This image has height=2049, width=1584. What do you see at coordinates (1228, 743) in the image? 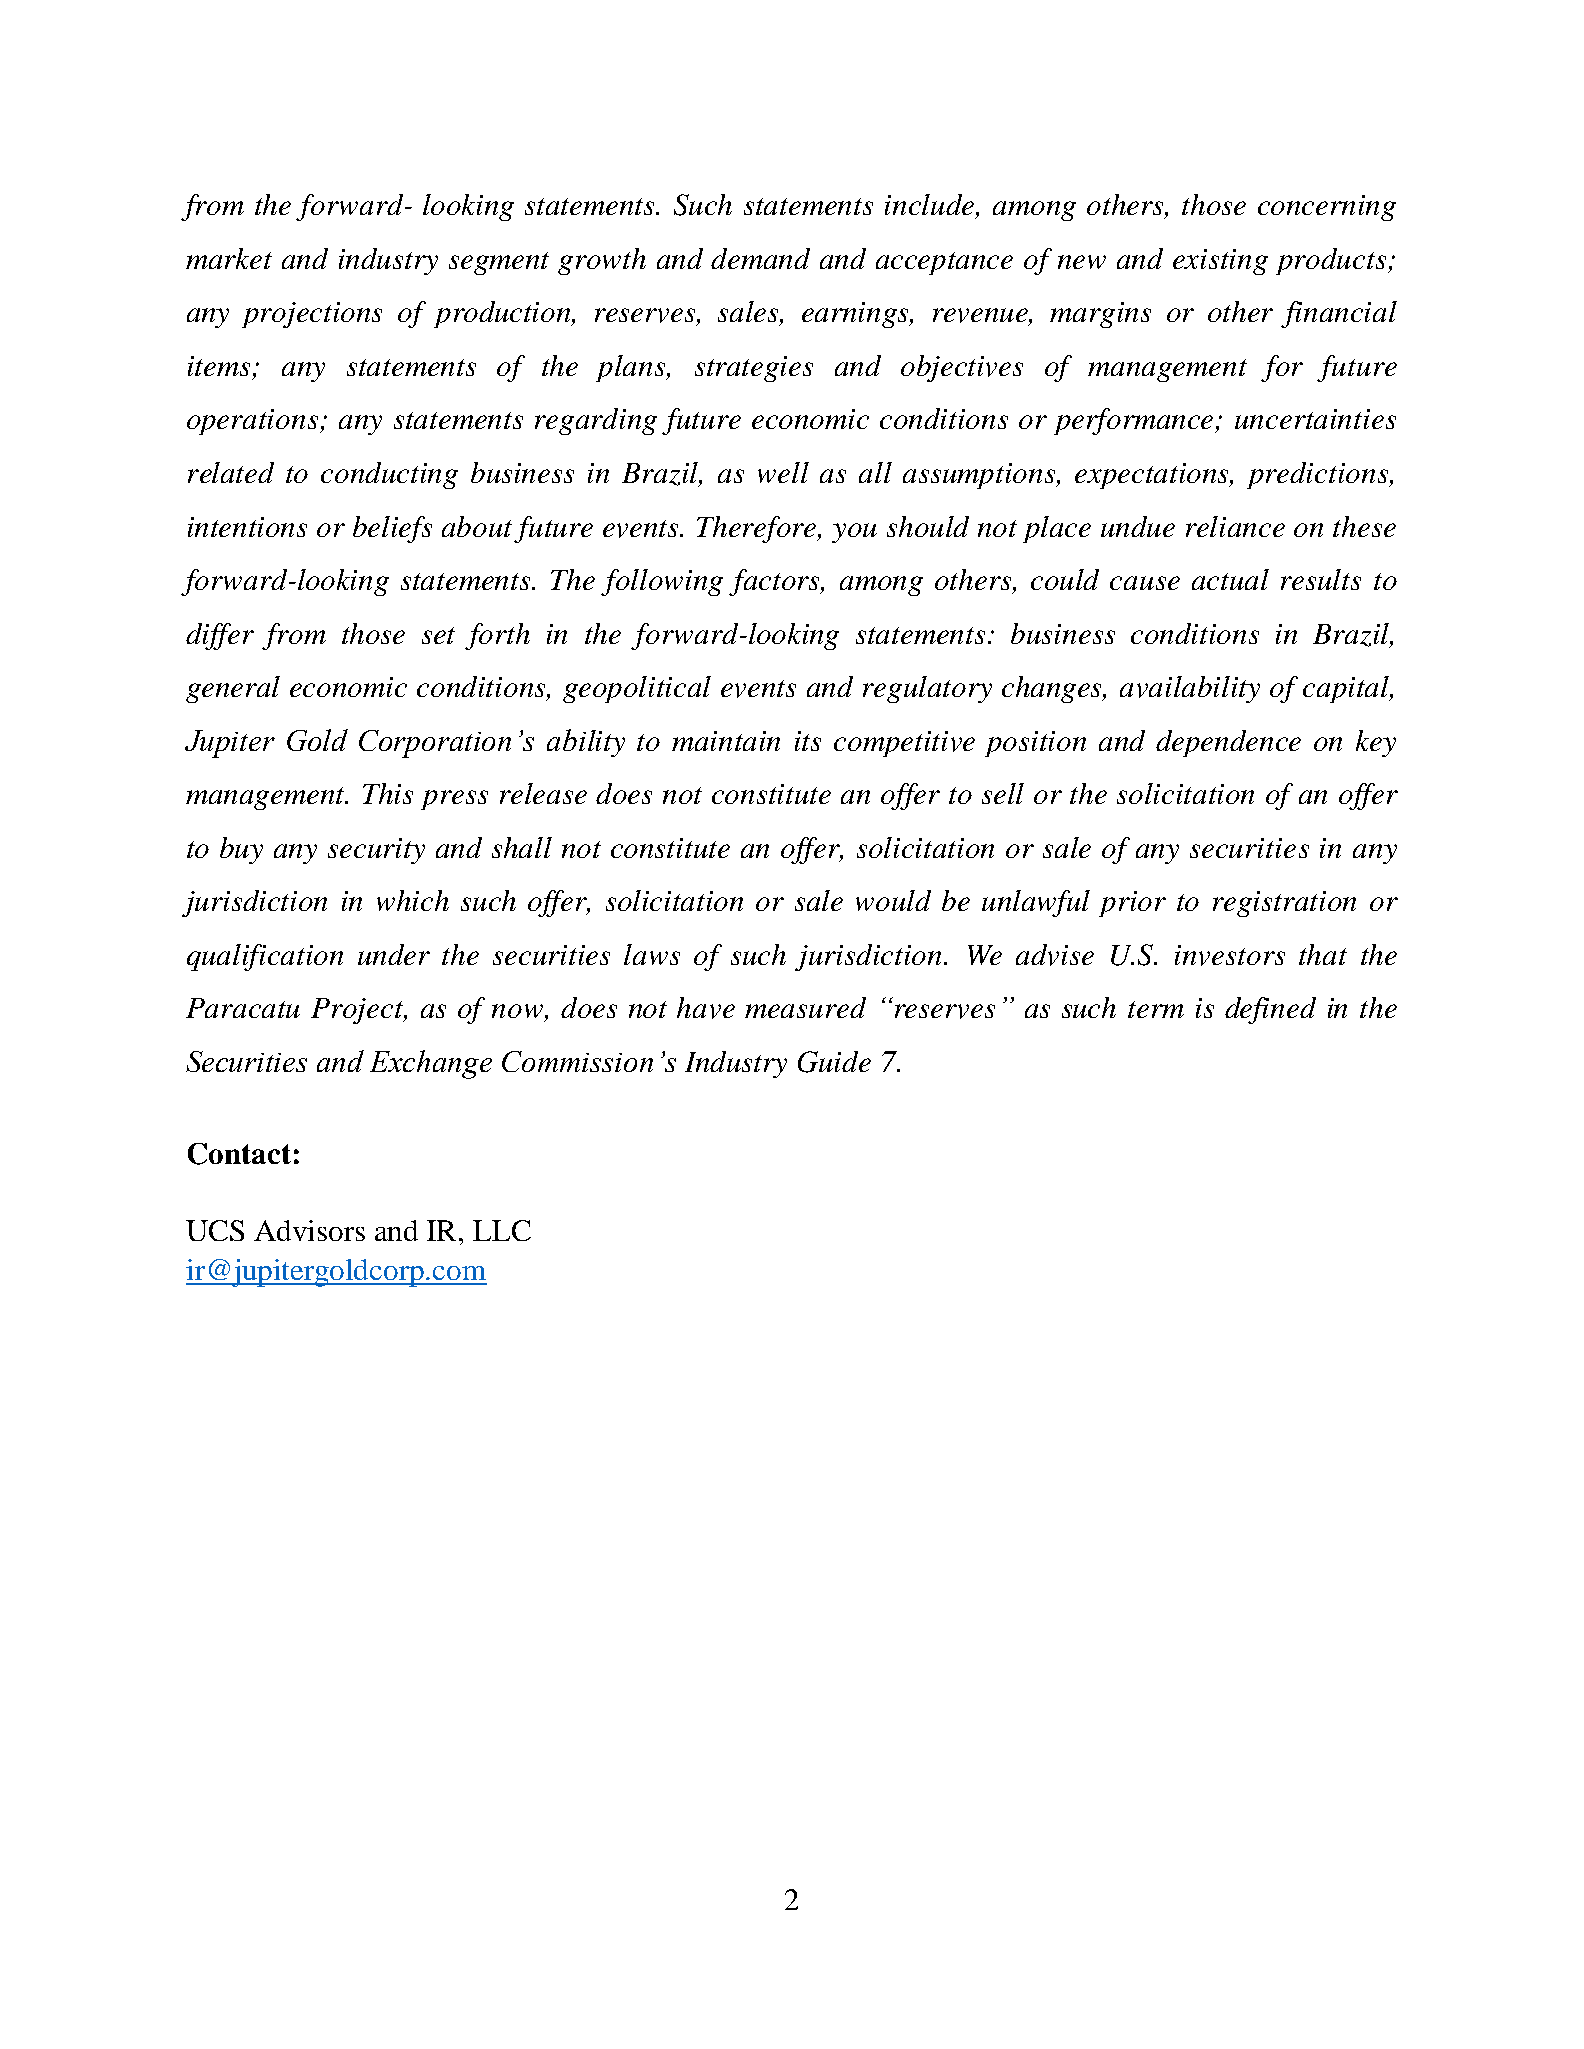
I see `dependence` at bounding box center [1228, 743].
